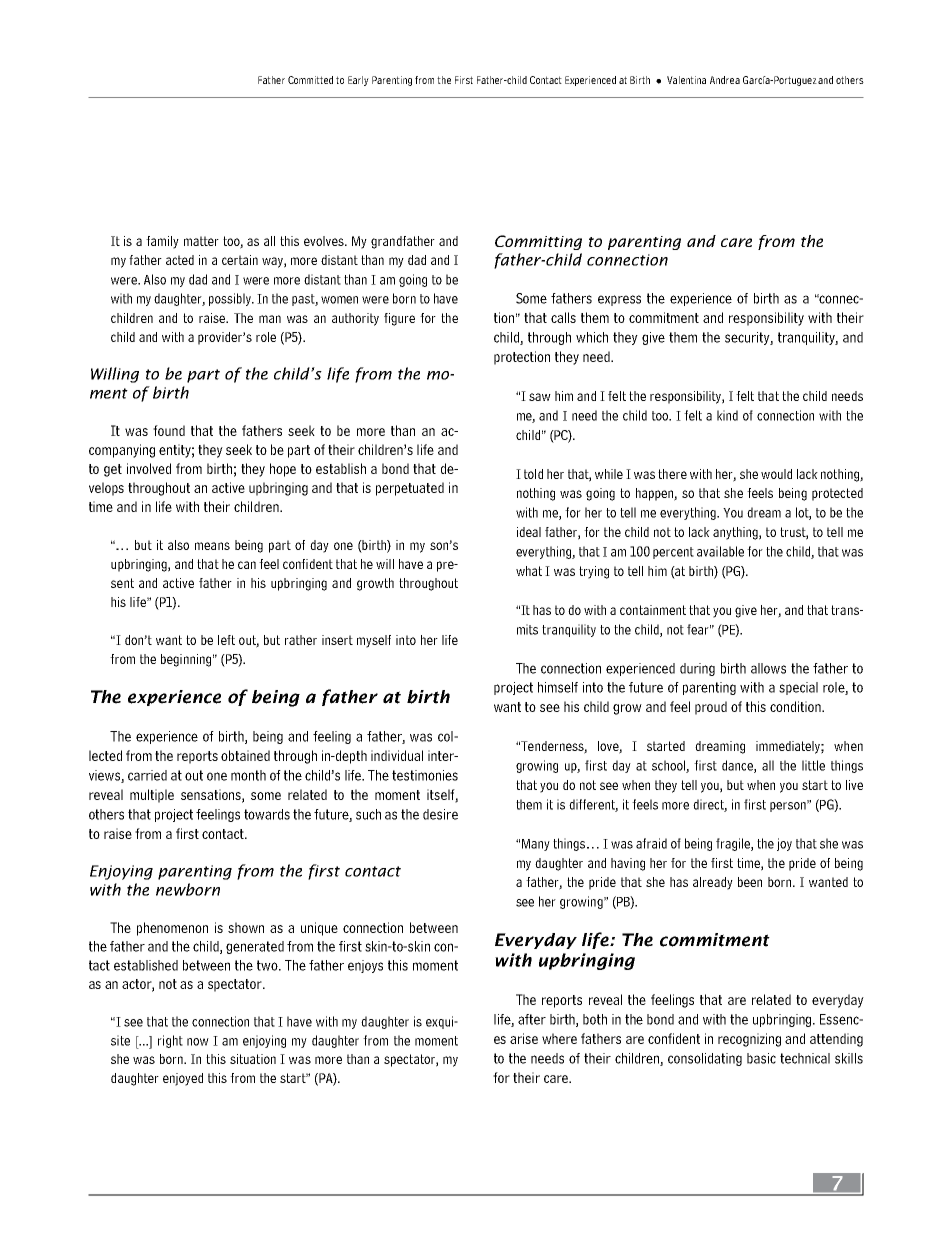  Describe the element at coordinates (310, 80) in the document. I see `Committed` at that location.
